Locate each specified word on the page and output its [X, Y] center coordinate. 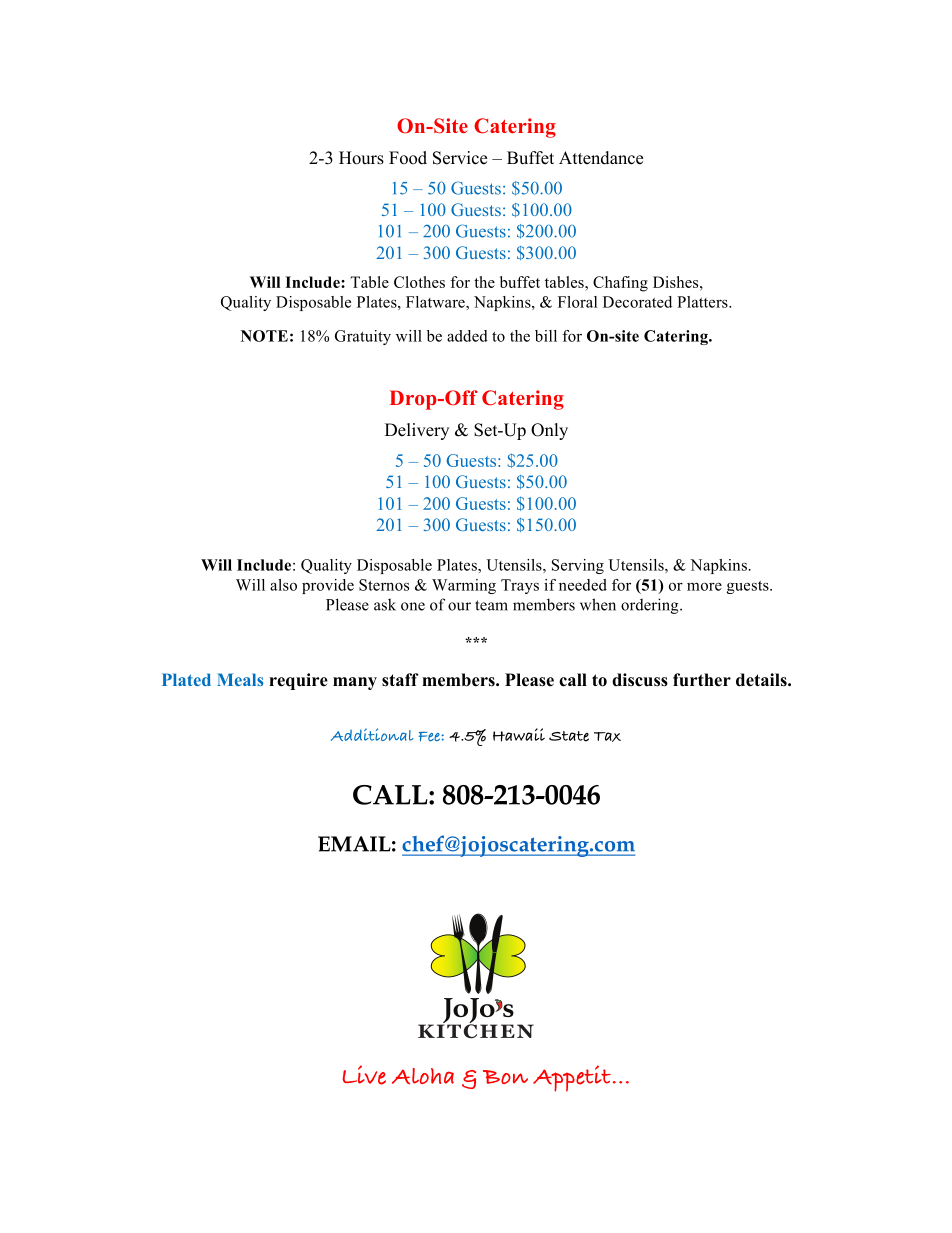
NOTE [264, 336]
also [283, 585]
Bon [505, 1077]
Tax [607, 737]
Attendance [601, 158]
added [467, 336]
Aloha [423, 1076]
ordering [651, 606]
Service [460, 158]
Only [549, 431]
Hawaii [519, 735]
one [413, 606]
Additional [372, 734]
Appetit [572, 1078]
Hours [361, 158]
